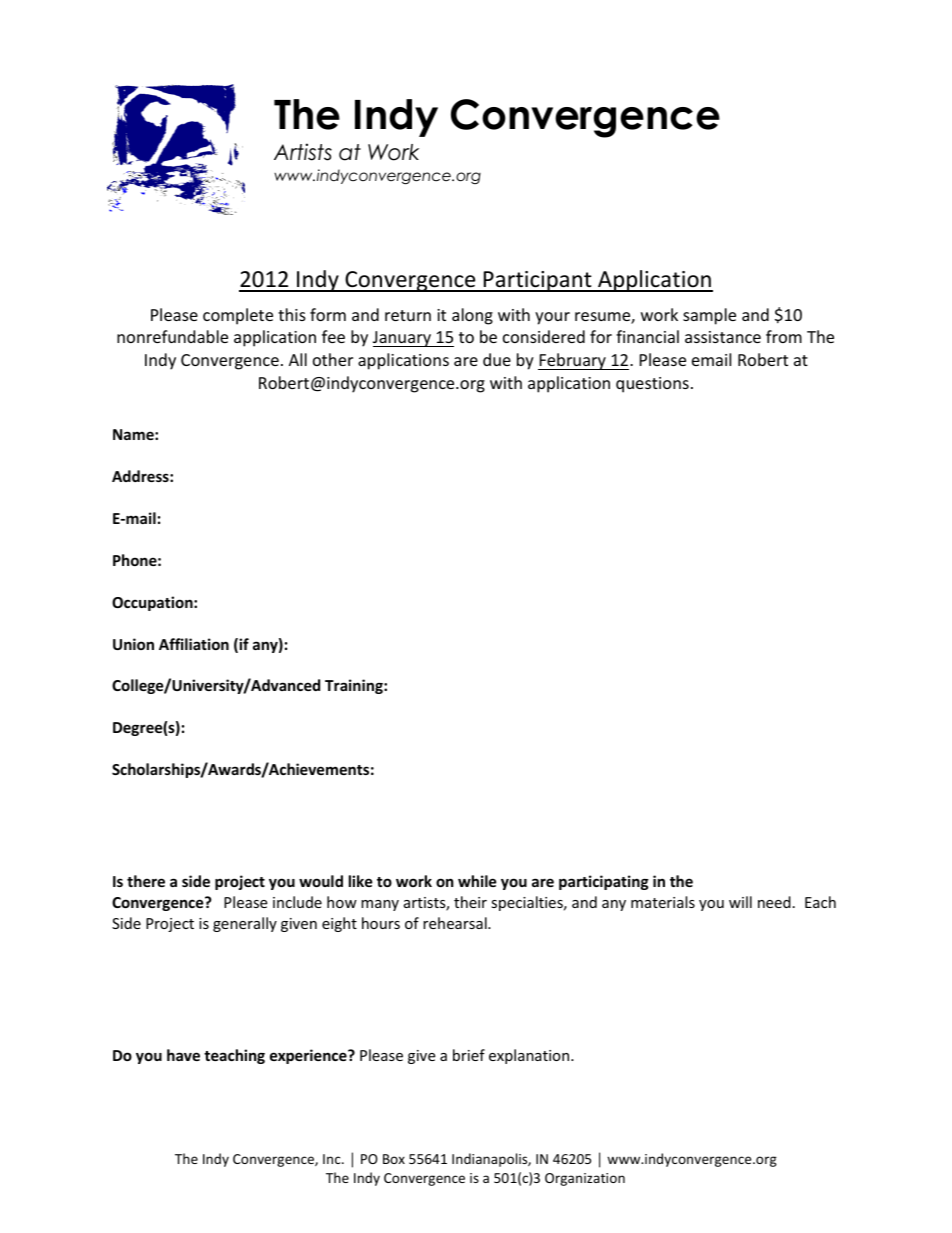 This document has width=952, height=1233. What do you see at coordinates (394, 1159) in the document?
I see `Box` at bounding box center [394, 1159].
